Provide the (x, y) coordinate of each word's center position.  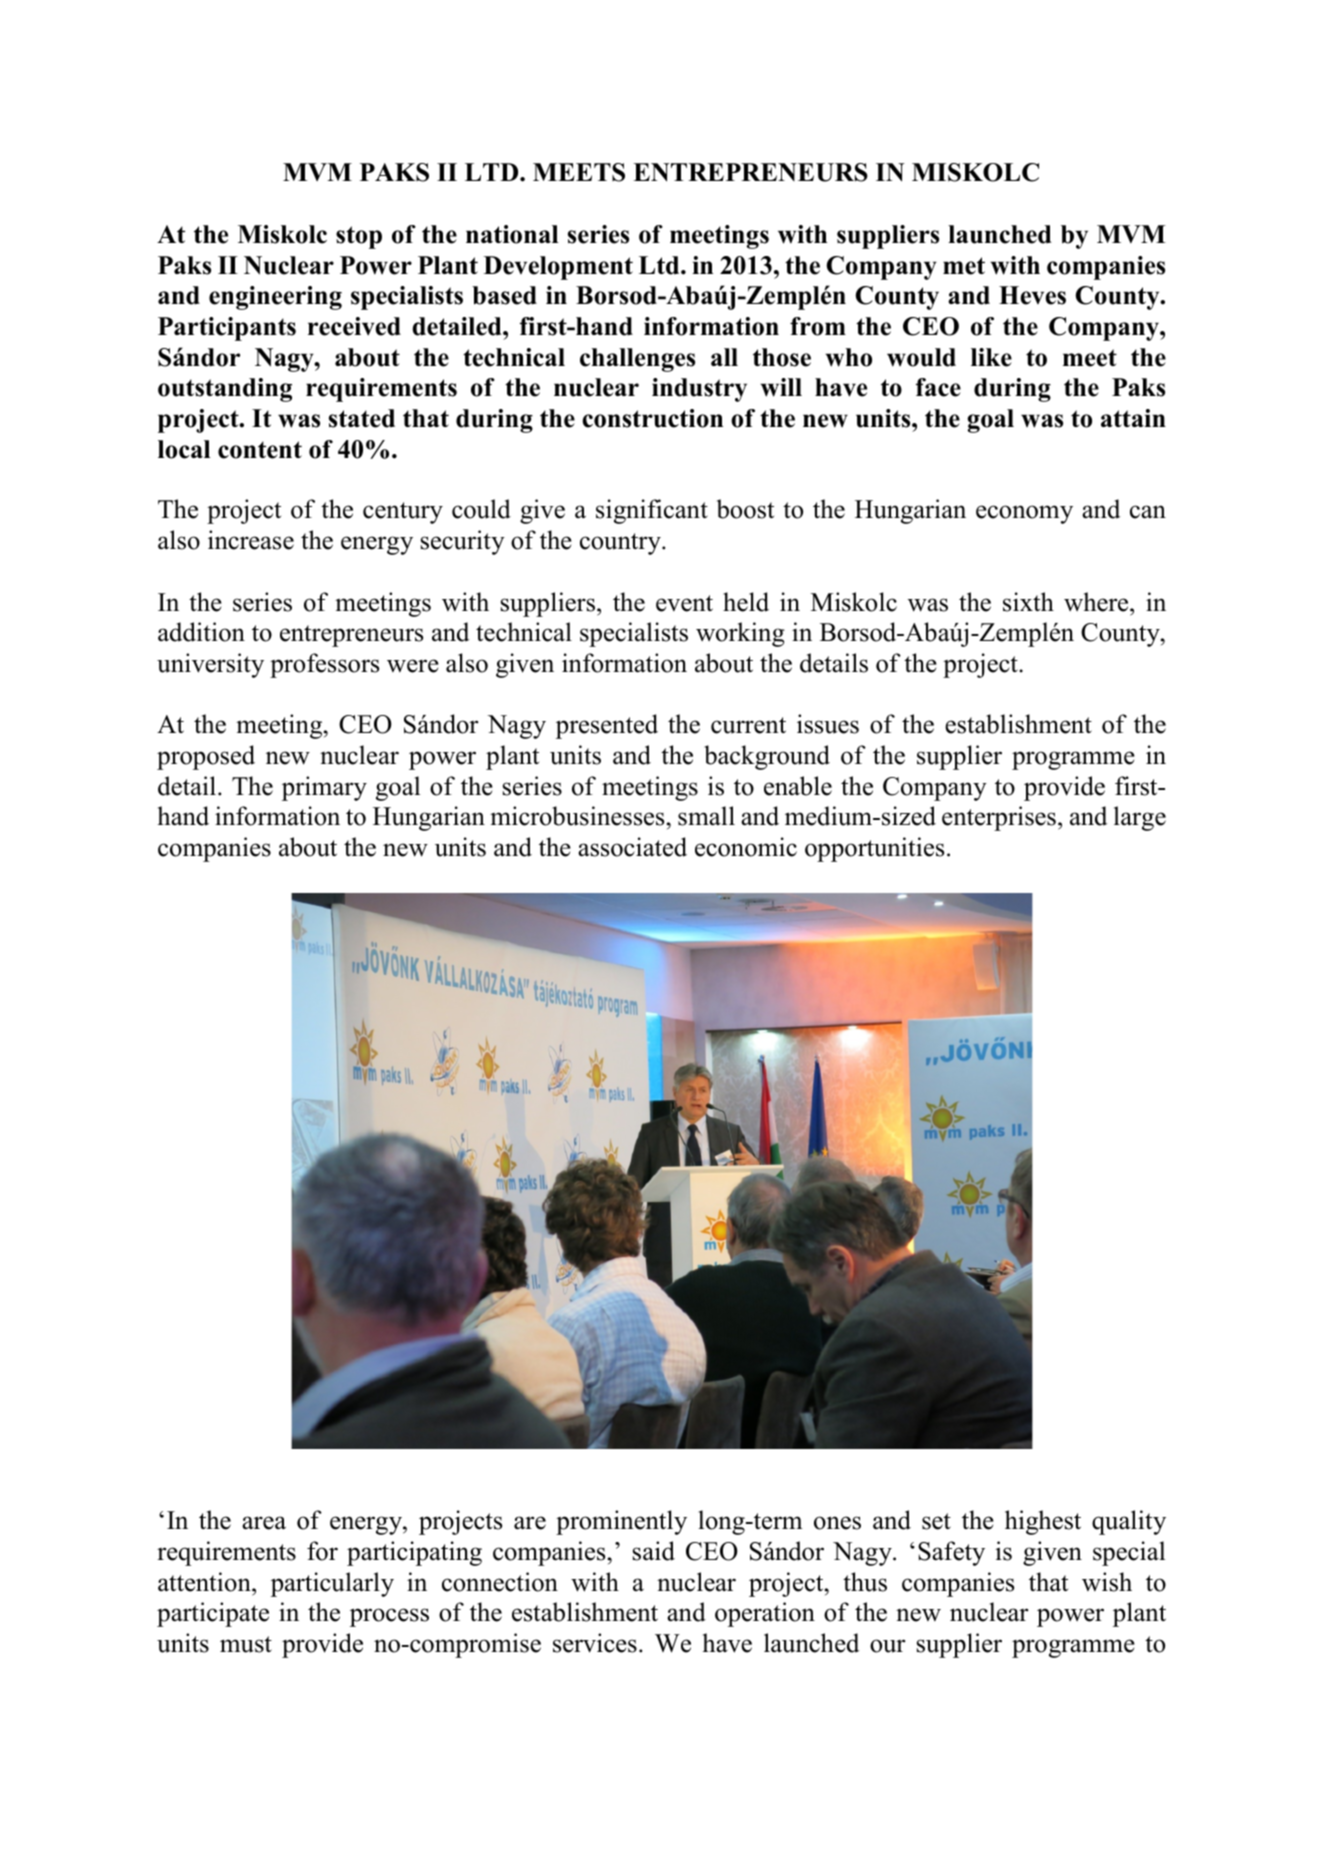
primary (324, 788)
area (264, 1523)
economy (1024, 514)
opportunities (874, 849)
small (706, 816)
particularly (332, 1584)
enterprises (999, 818)
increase (251, 540)
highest (1043, 1522)
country (621, 544)
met (964, 266)
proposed (206, 757)
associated (632, 847)
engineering (275, 298)
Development (558, 268)
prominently (621, 1522)
